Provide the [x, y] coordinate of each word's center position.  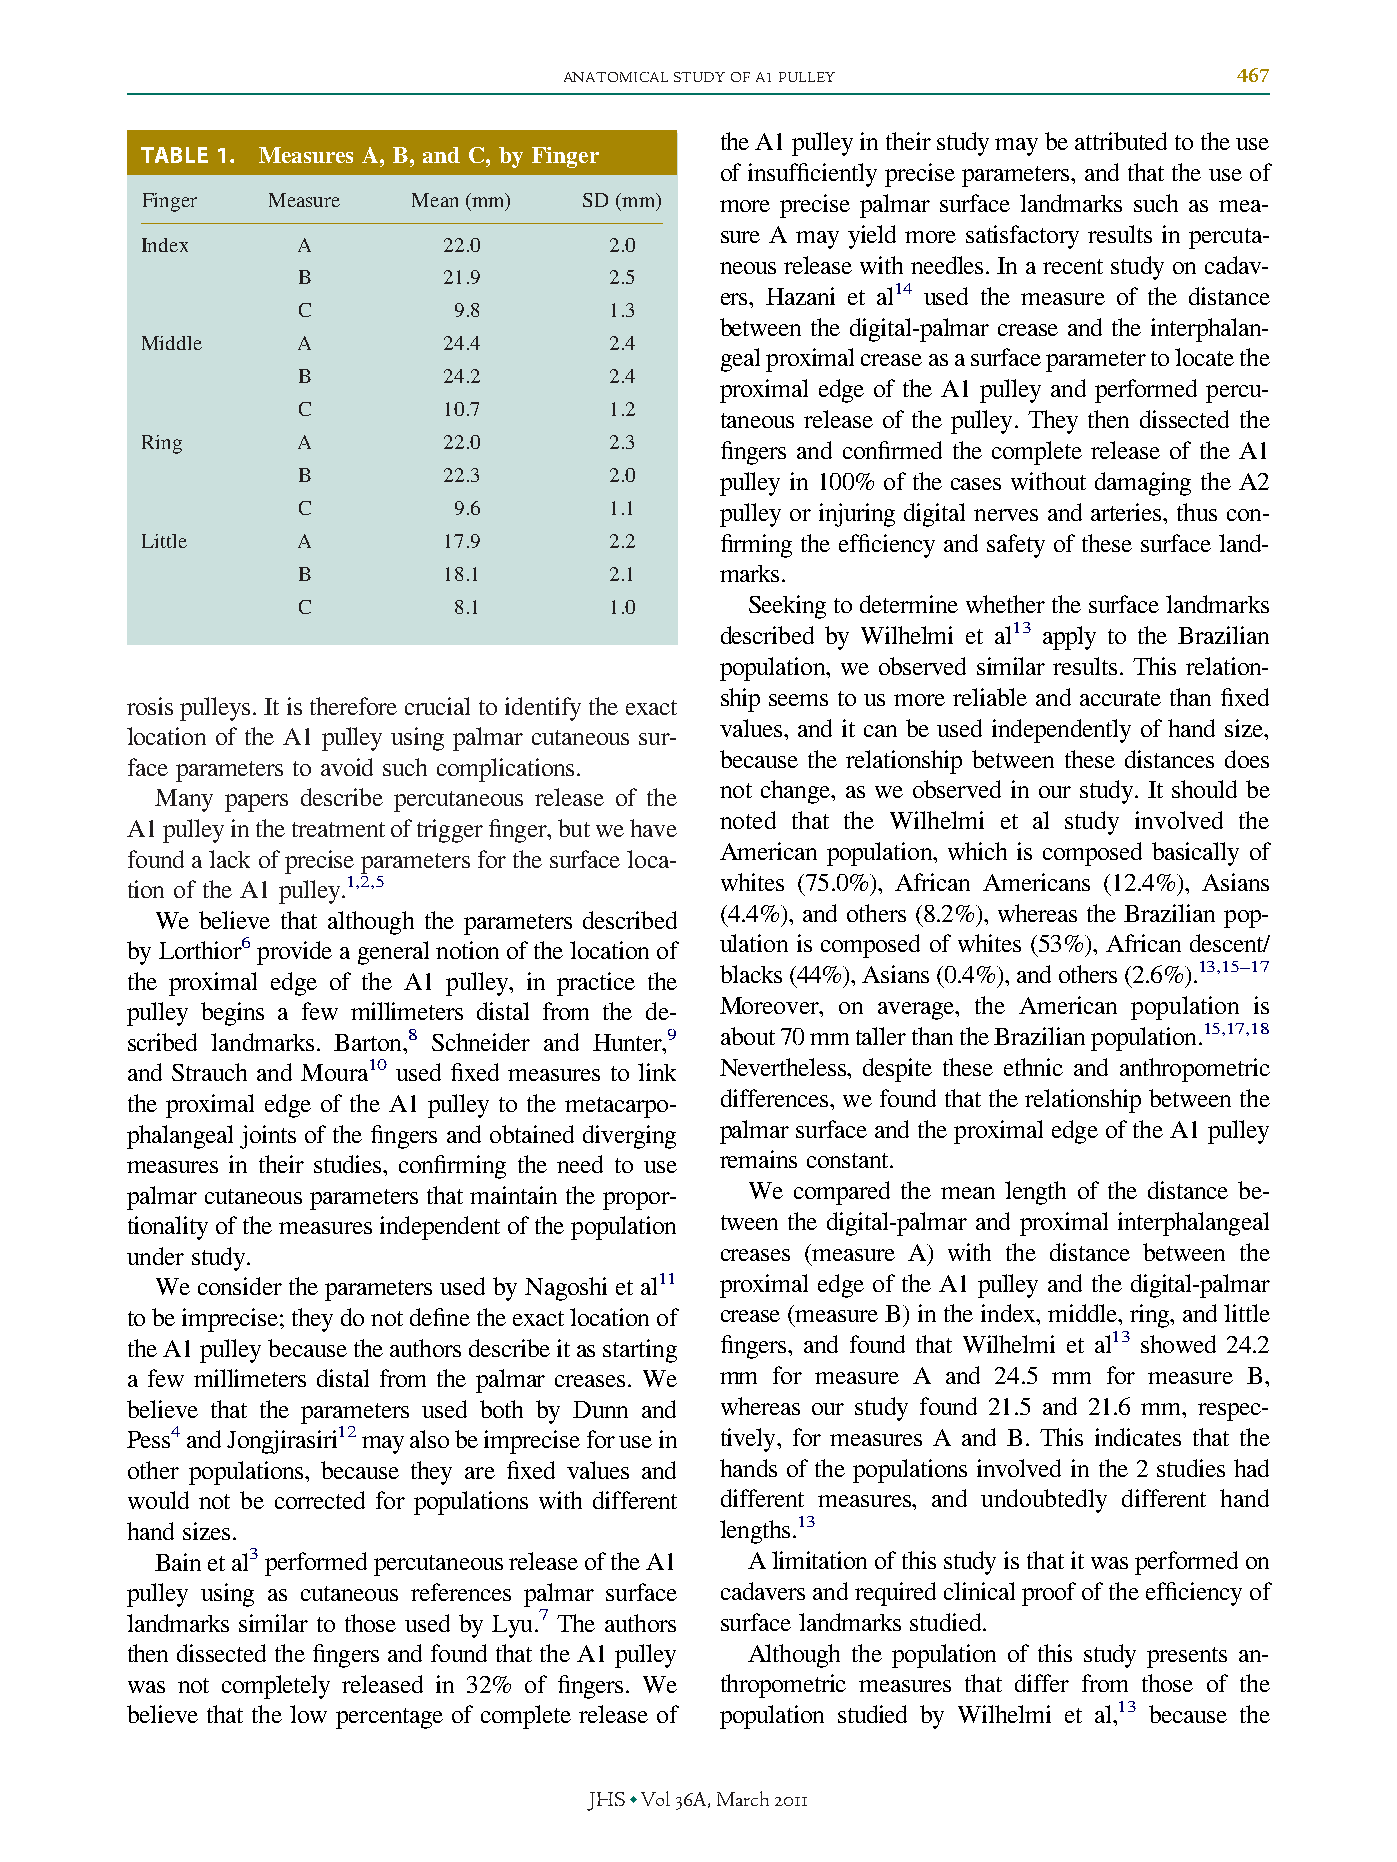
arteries [1128, 512]
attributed [1121, 141]
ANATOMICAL [616, 77]
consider [240, 1286]
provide [294, 953]
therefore [353, 706]
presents [1187, 1657]
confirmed [892, 450]
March [743, 1798]
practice [596, 984]
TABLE [174, 155]
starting [640, 1351]
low [308, 1714]
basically [1195, 854]
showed [1178, 1344]
